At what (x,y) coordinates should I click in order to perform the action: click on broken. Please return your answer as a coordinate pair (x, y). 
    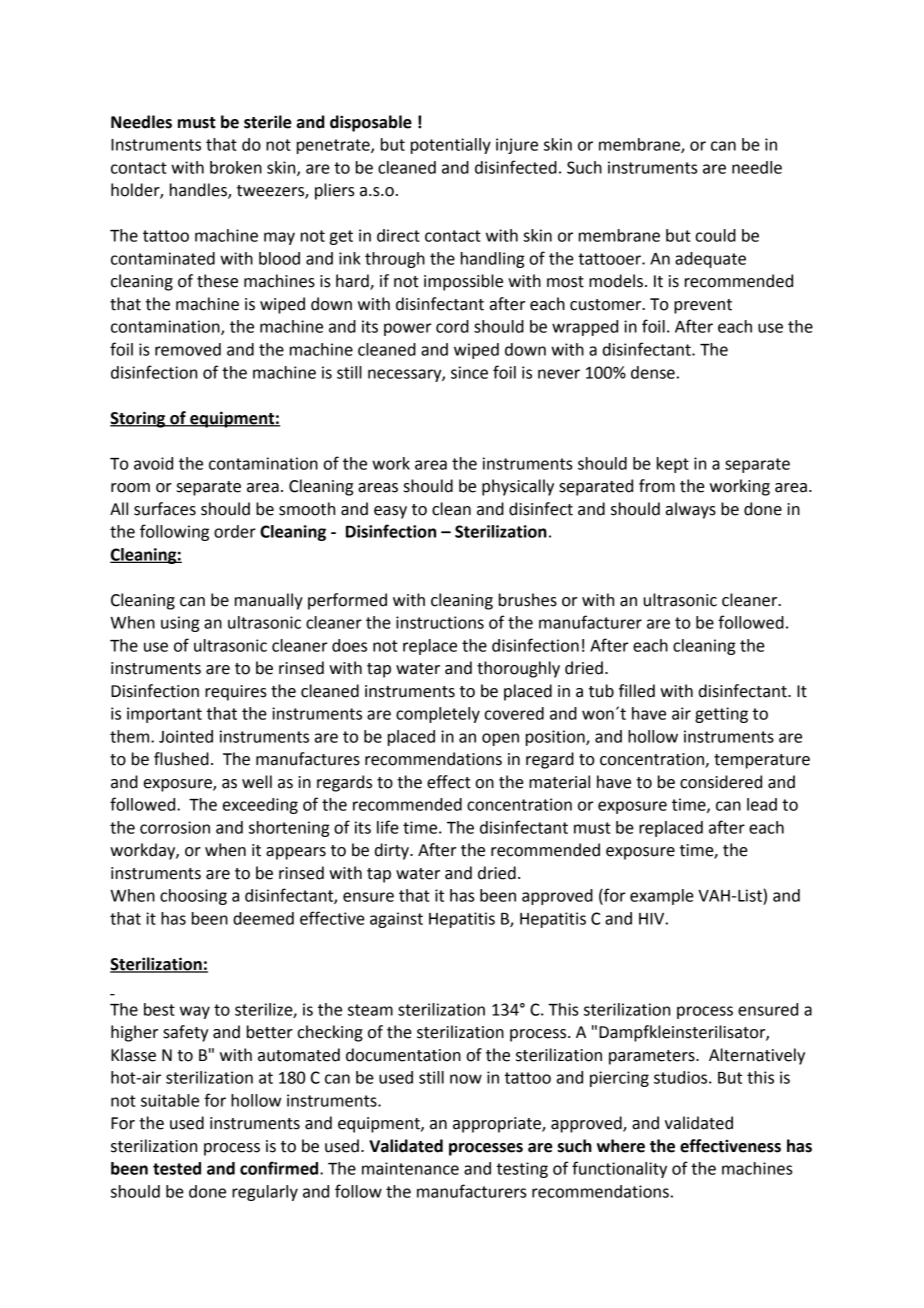
    Looking at the image, I should click on (236, 167).
